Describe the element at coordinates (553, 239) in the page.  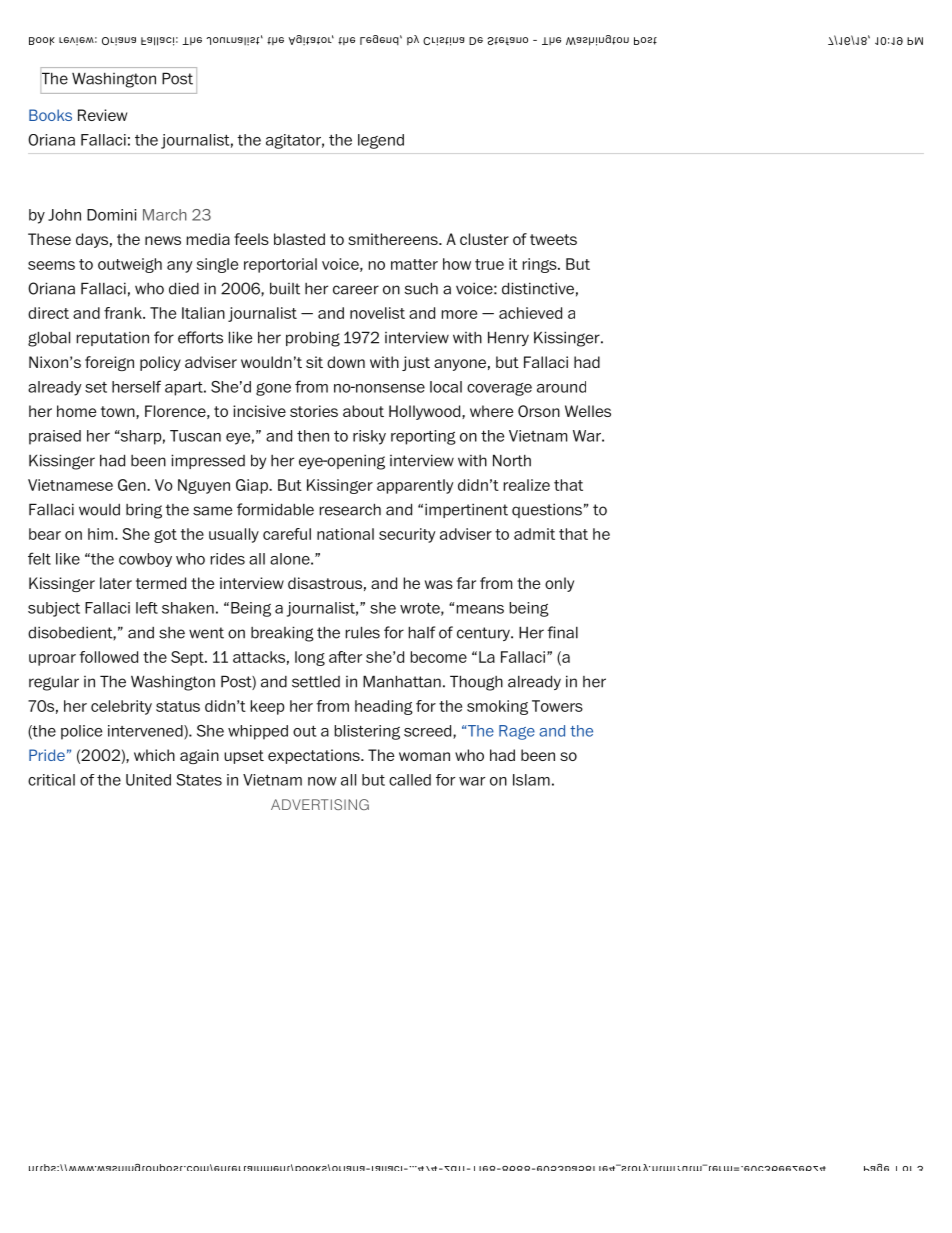
I see `tweets` at that location.
